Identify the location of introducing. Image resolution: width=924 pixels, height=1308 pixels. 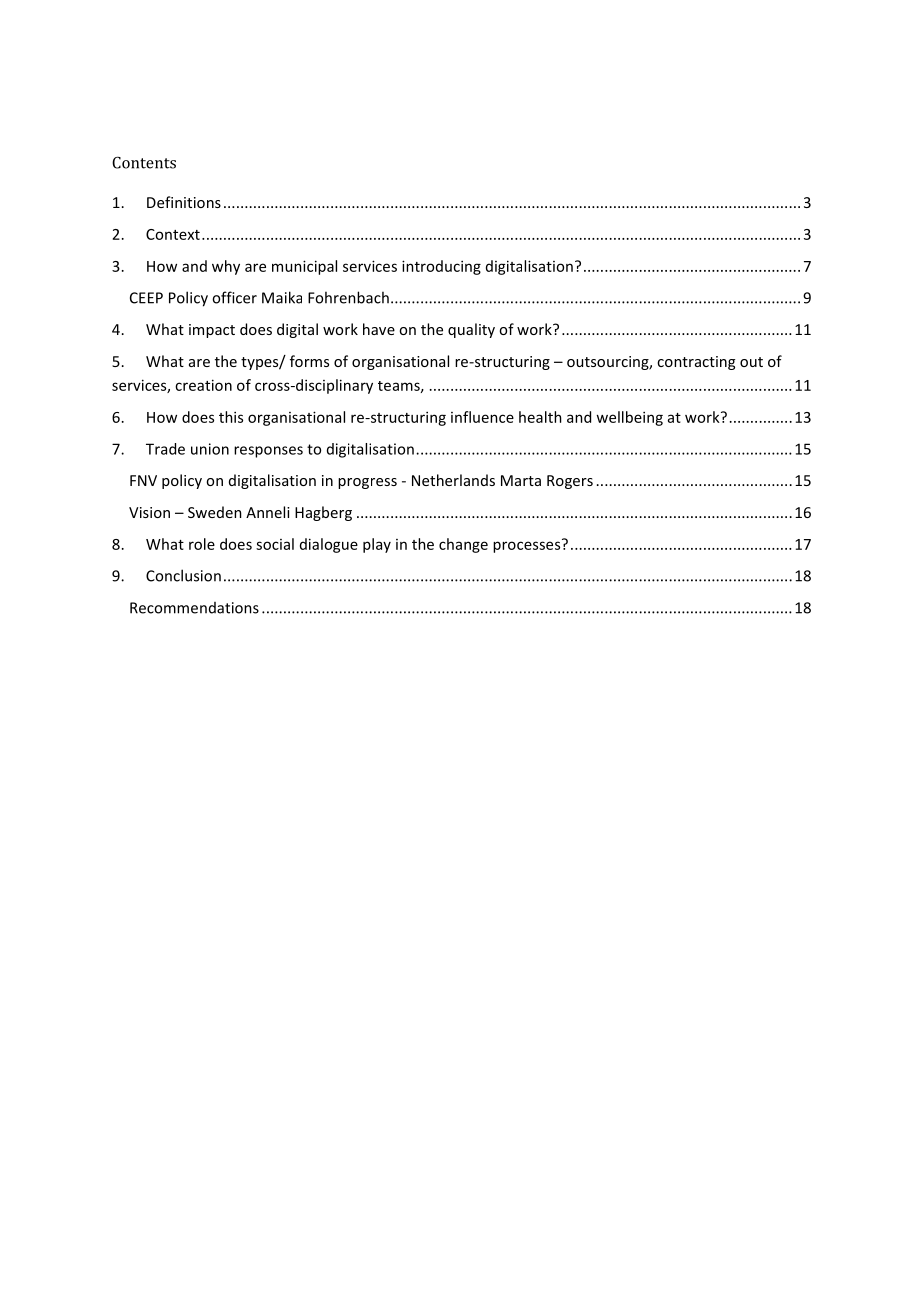
(441, 267).
